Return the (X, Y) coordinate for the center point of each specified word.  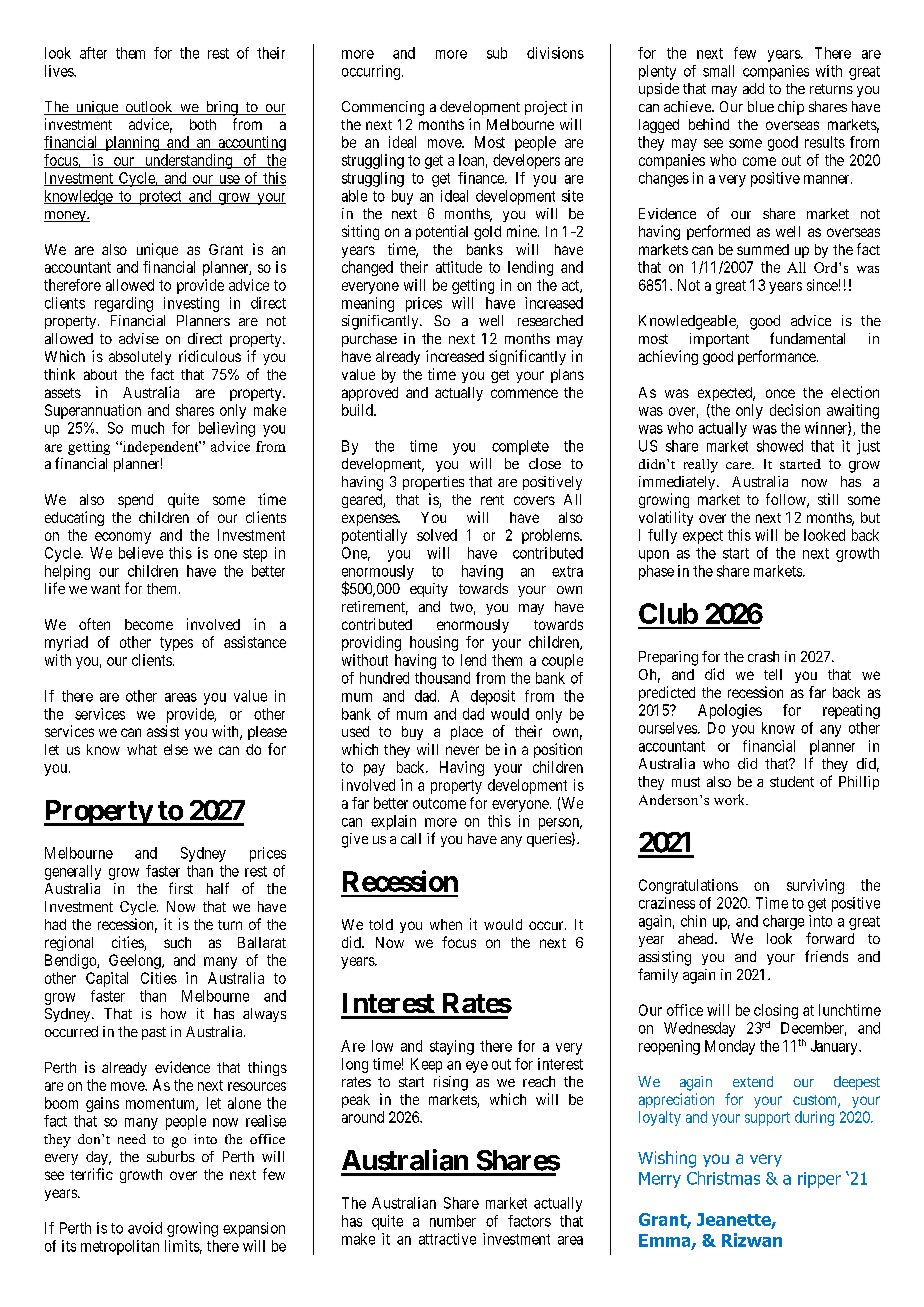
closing (776, 1013)
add (753, 88)
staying (452, 1047)
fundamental (807, 338)
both (203, 124)
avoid (145, 1228)
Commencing (383, 108)
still (828, 499)
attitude (459, 267)
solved (437, 535)
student (792, 781)
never (462, 750)
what (142, 749)
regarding (124, 304)
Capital (107, 979)
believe (141, 553)
